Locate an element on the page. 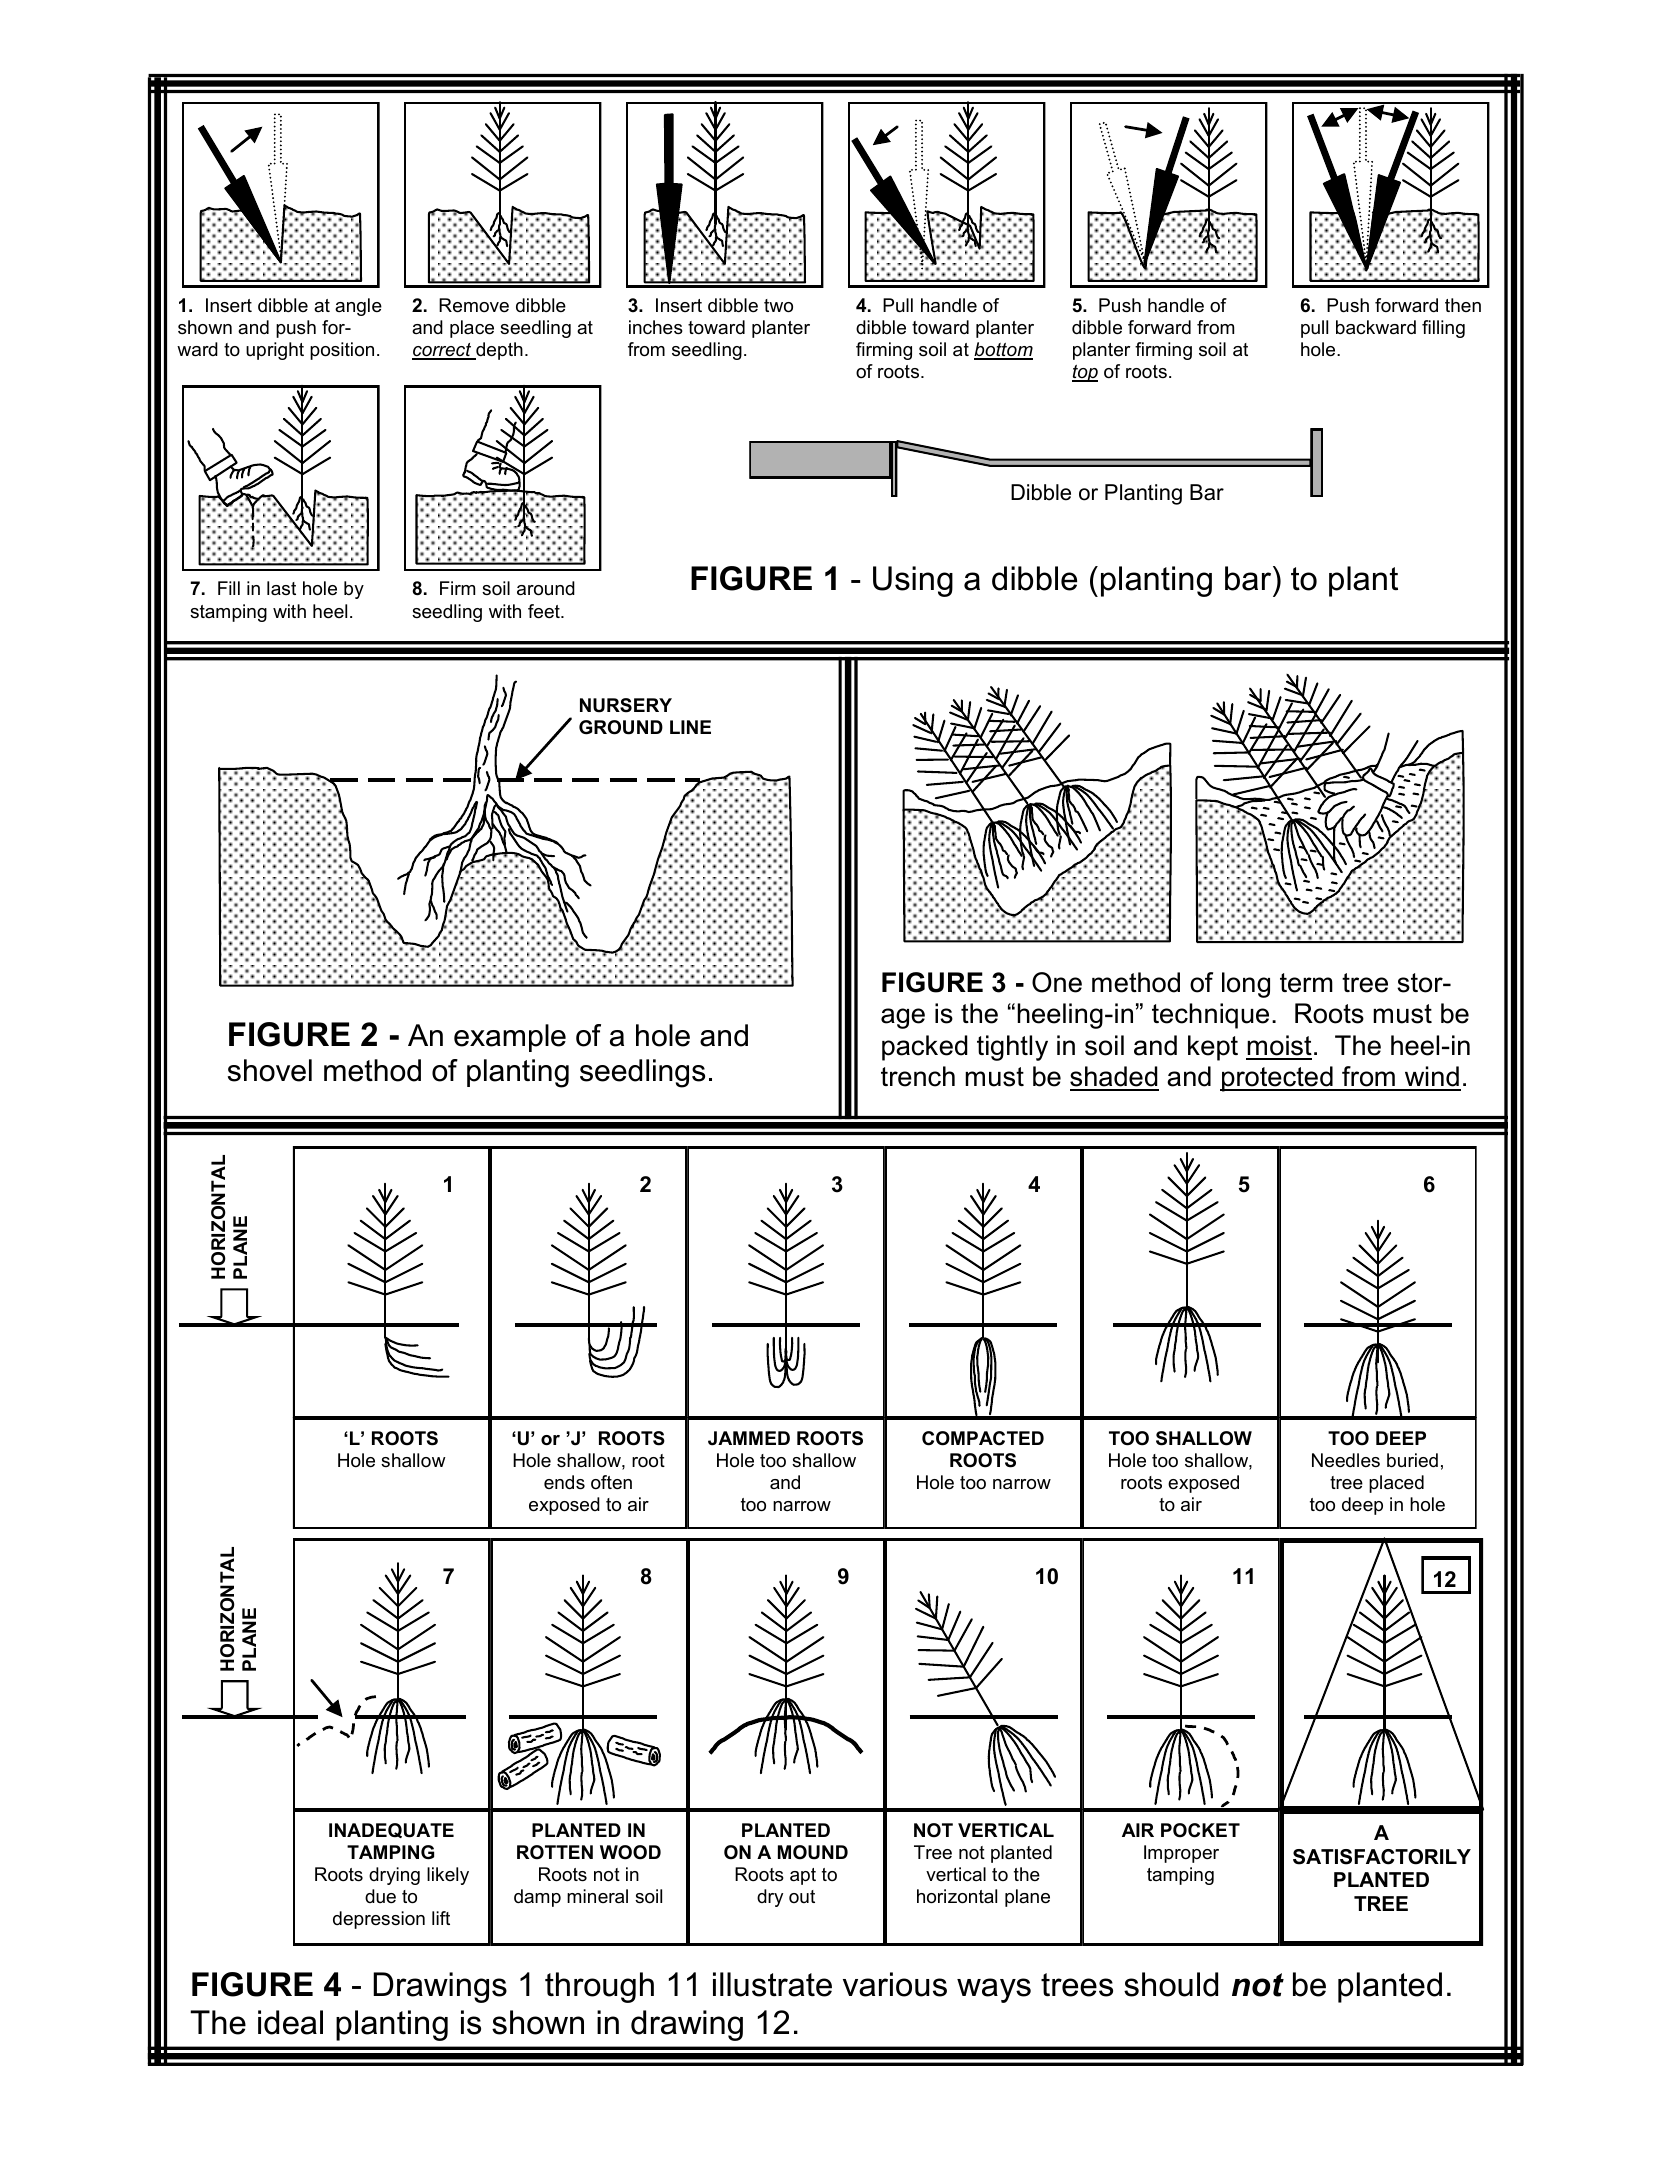  protected is located at coordinates (1277, 1079).
